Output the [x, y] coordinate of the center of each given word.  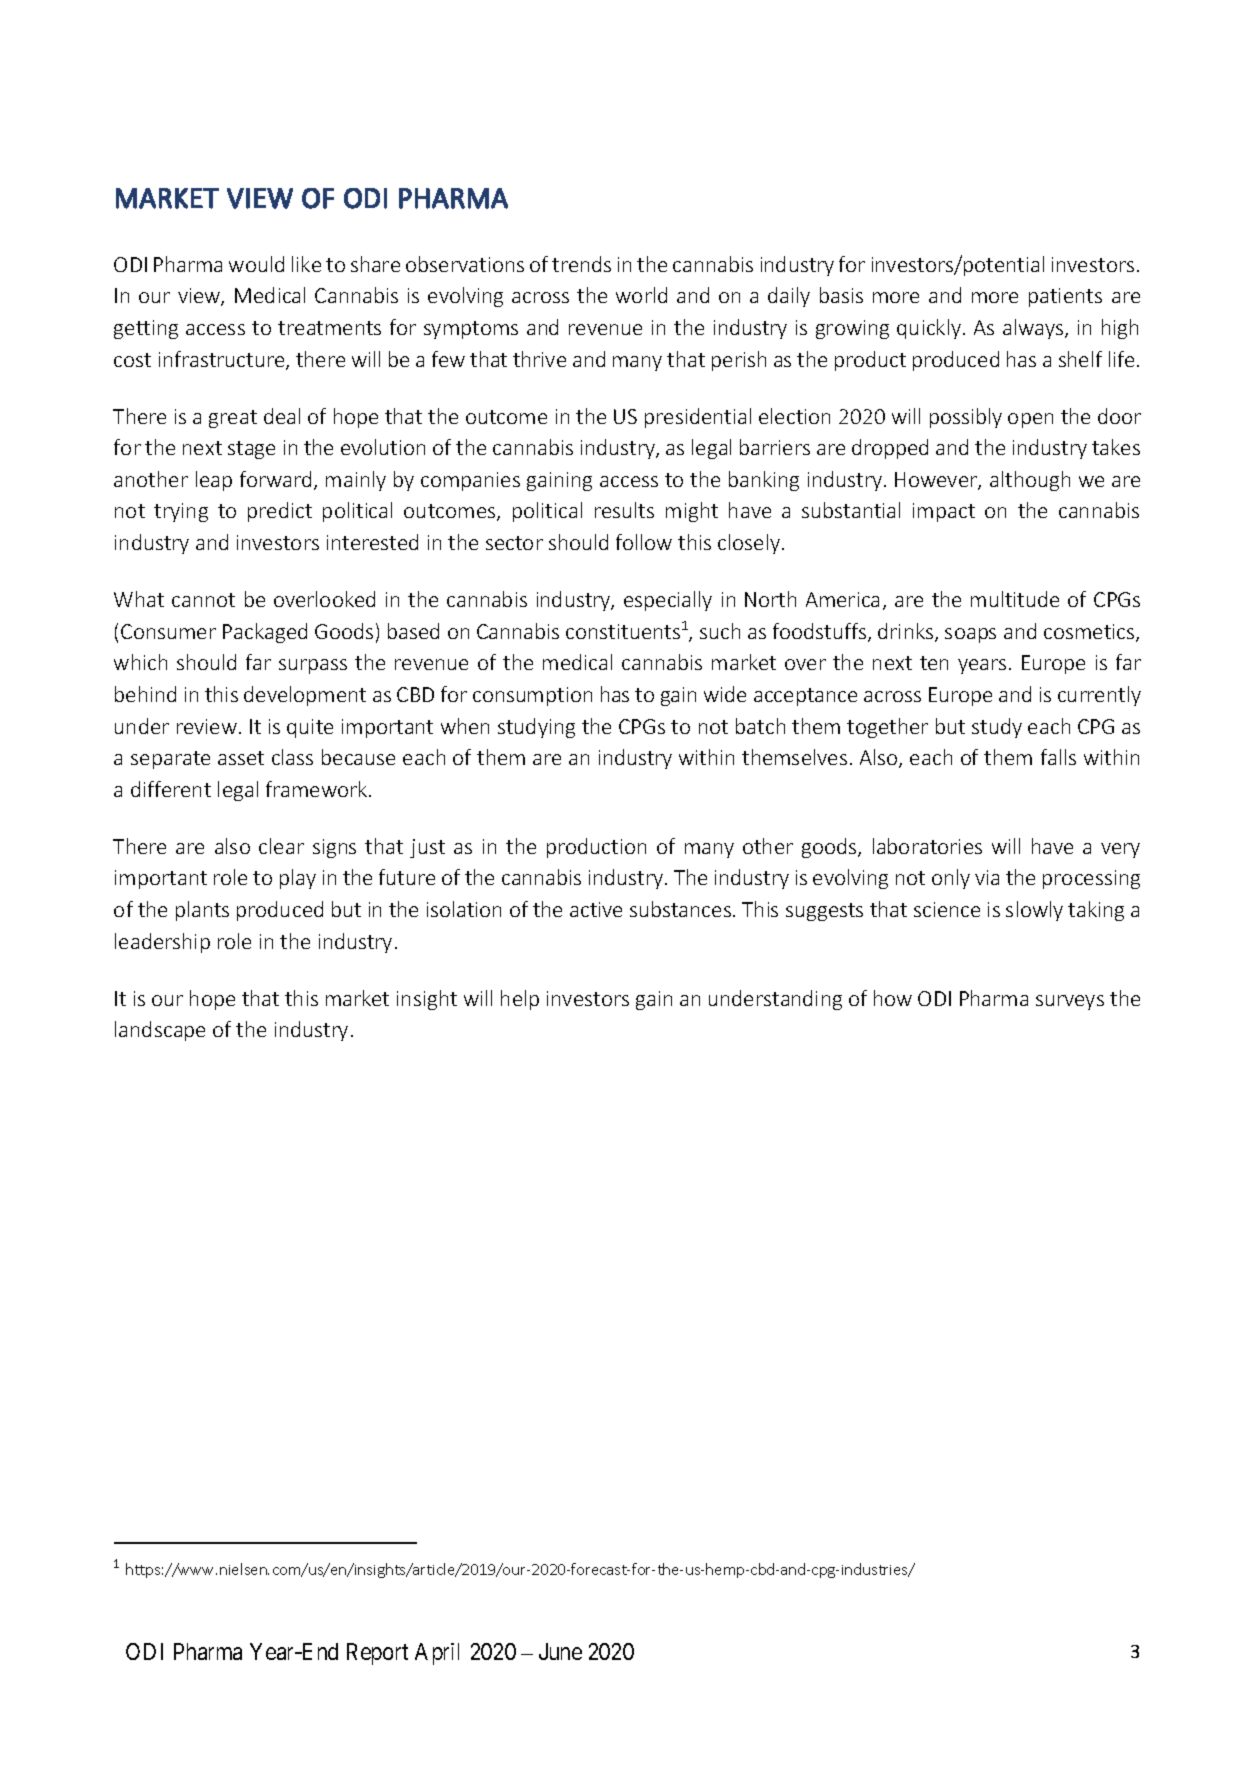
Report [377, 1654]
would [256, 264]
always [1034, 329]
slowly [1034, 911]
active [596, 909]
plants [202, 911]
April [437, 1654]
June [560, 1651]
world [641, 295]
